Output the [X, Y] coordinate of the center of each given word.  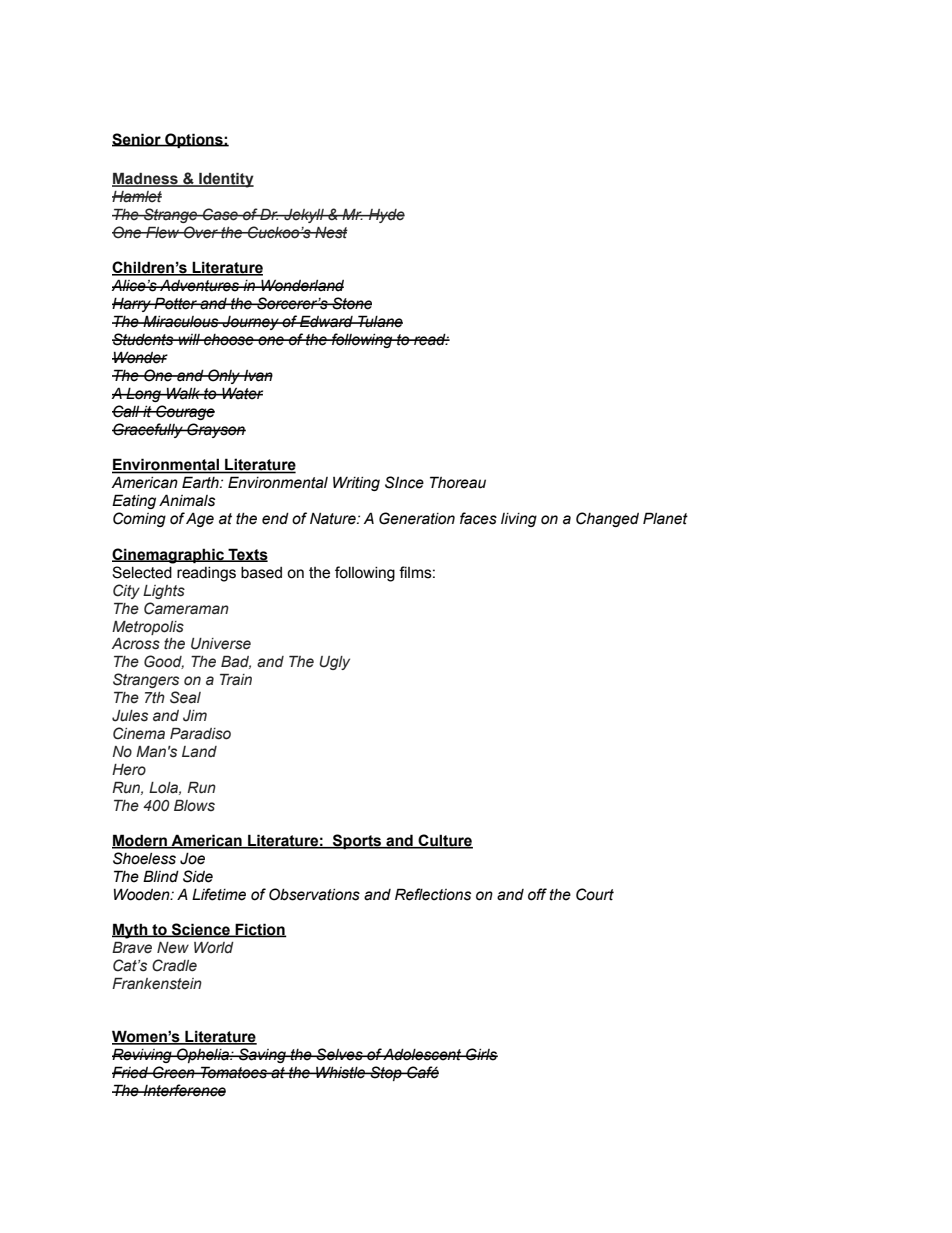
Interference [184, 1090]
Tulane [379, 321]
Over [201, 232]
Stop [386, 1073]
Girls [481, 1054]
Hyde [386, 216]
